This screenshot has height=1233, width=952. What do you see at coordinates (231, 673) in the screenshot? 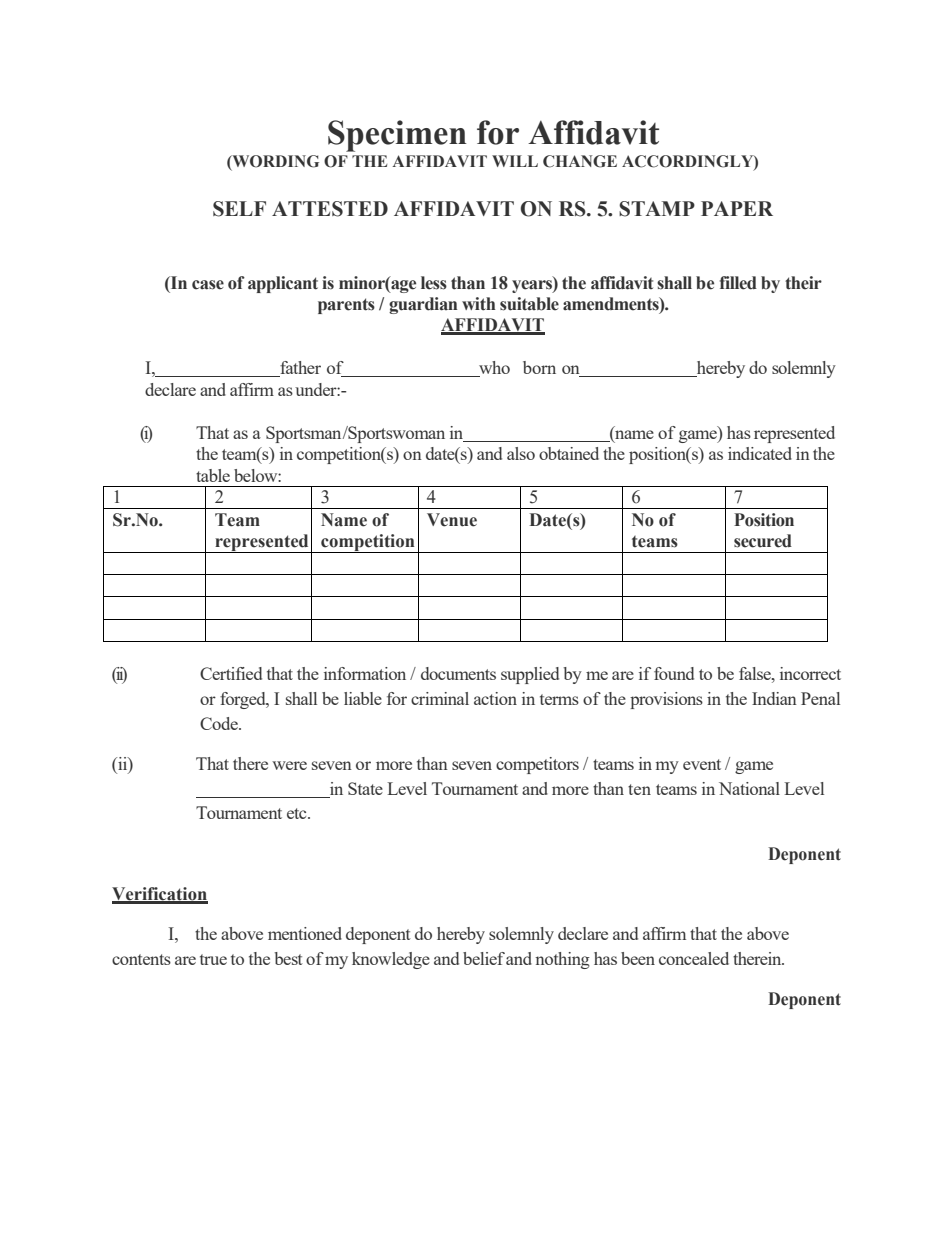
I see `Certified` at bounding box center [231, 673].
